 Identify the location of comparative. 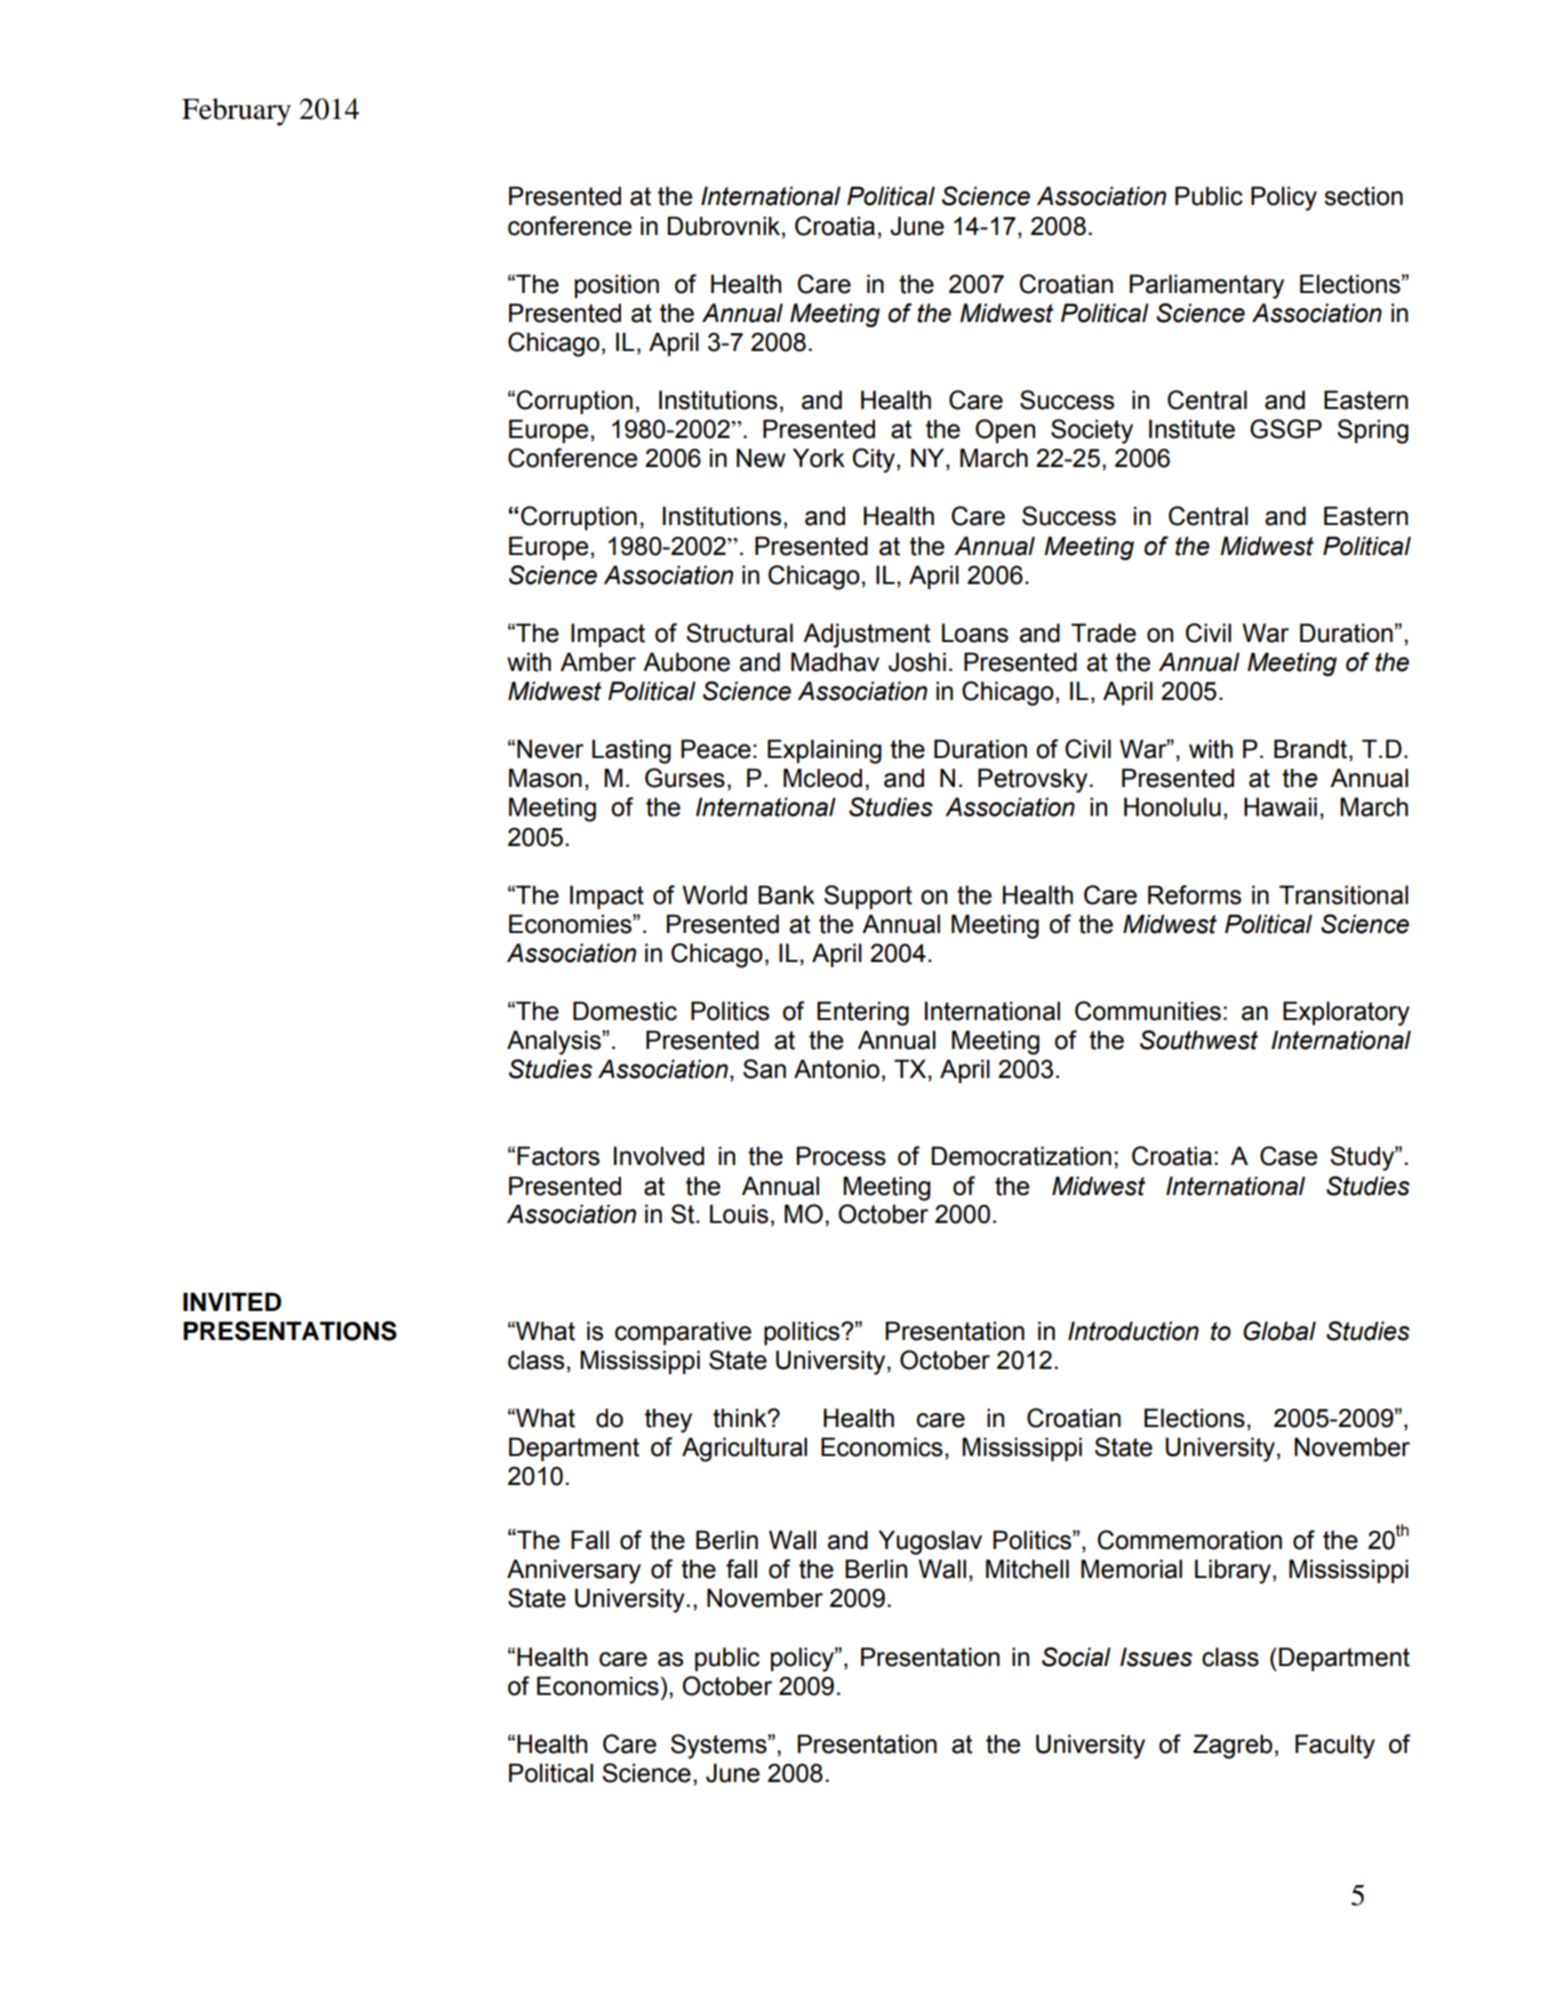
(683, 1333).
